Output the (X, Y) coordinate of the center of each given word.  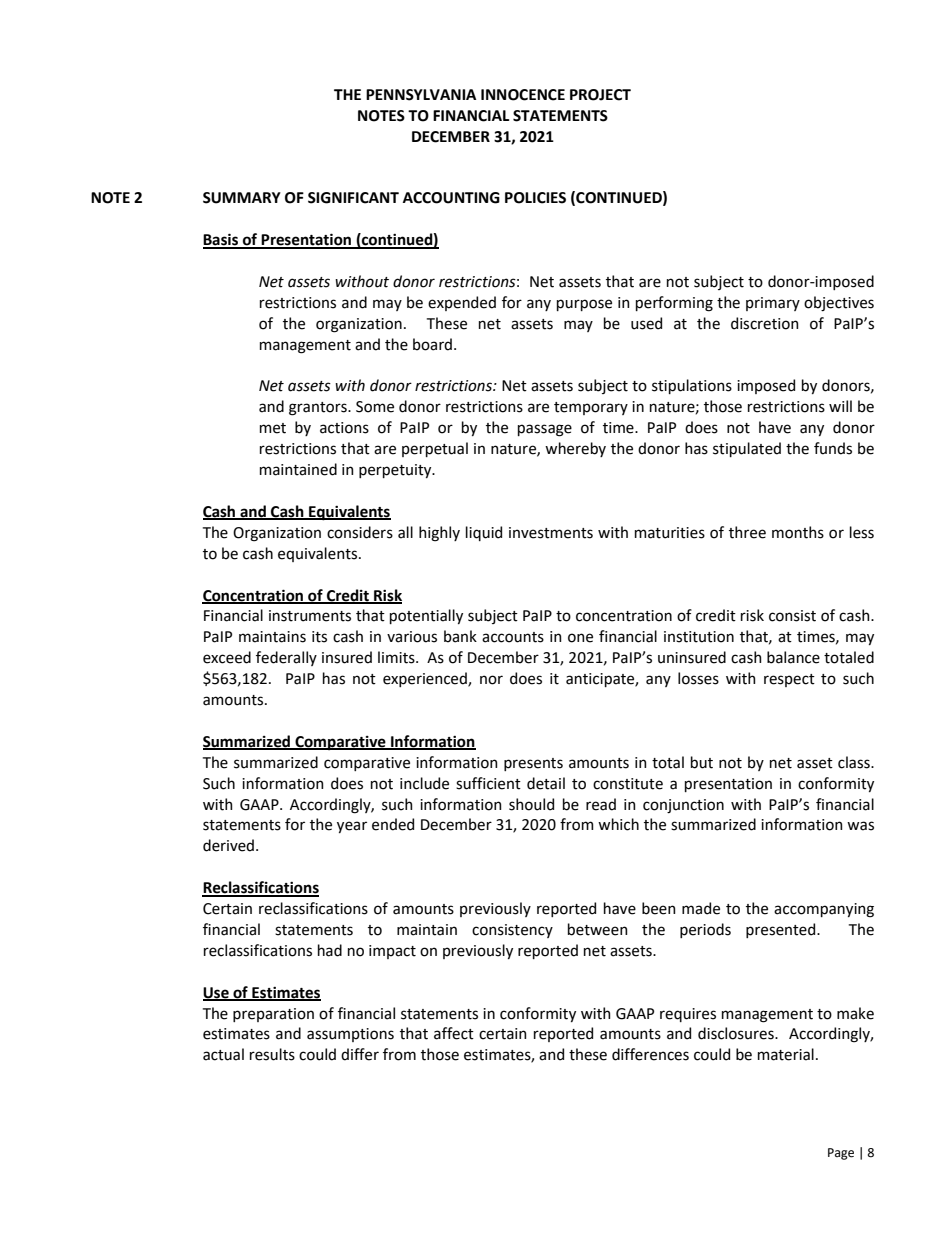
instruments (310, 616)
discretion (765, 323)
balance (793, 657)
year (352, 827)
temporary (591, 408)
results (272, 1054)
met (273, 428)
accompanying (824, 910)
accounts (513, 637)
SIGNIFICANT (353, 198)
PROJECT (600, 95)
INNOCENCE (523, 95)
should (531, 804)
